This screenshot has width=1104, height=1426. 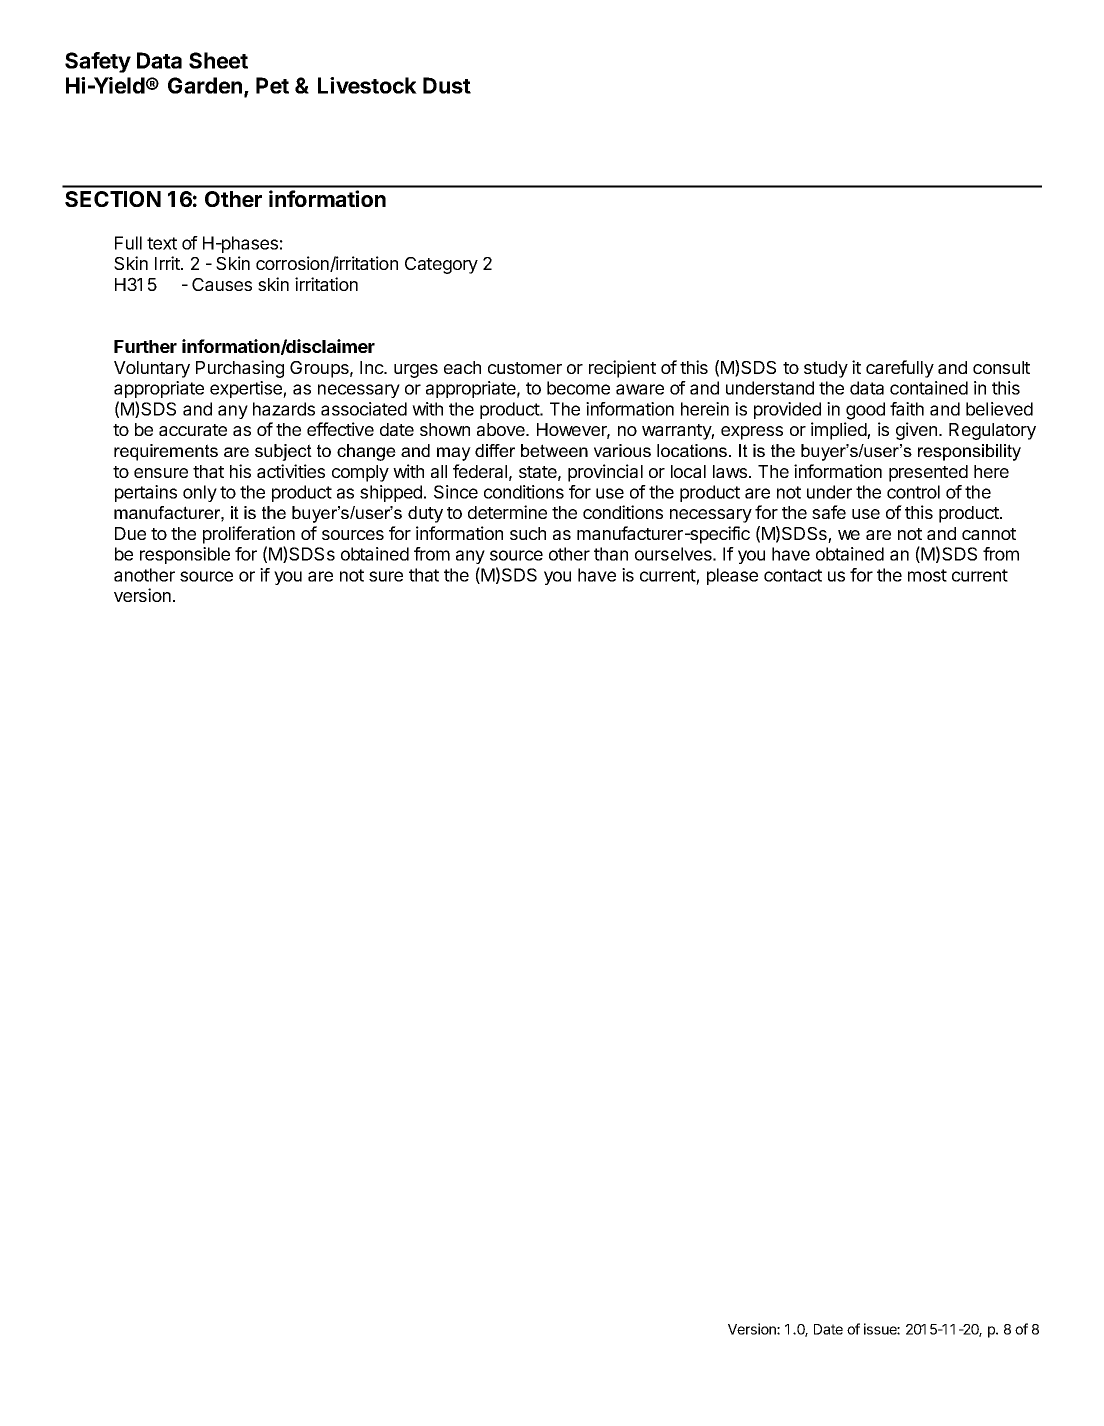 I want to click on requirements, so click(x=166, y=452).
